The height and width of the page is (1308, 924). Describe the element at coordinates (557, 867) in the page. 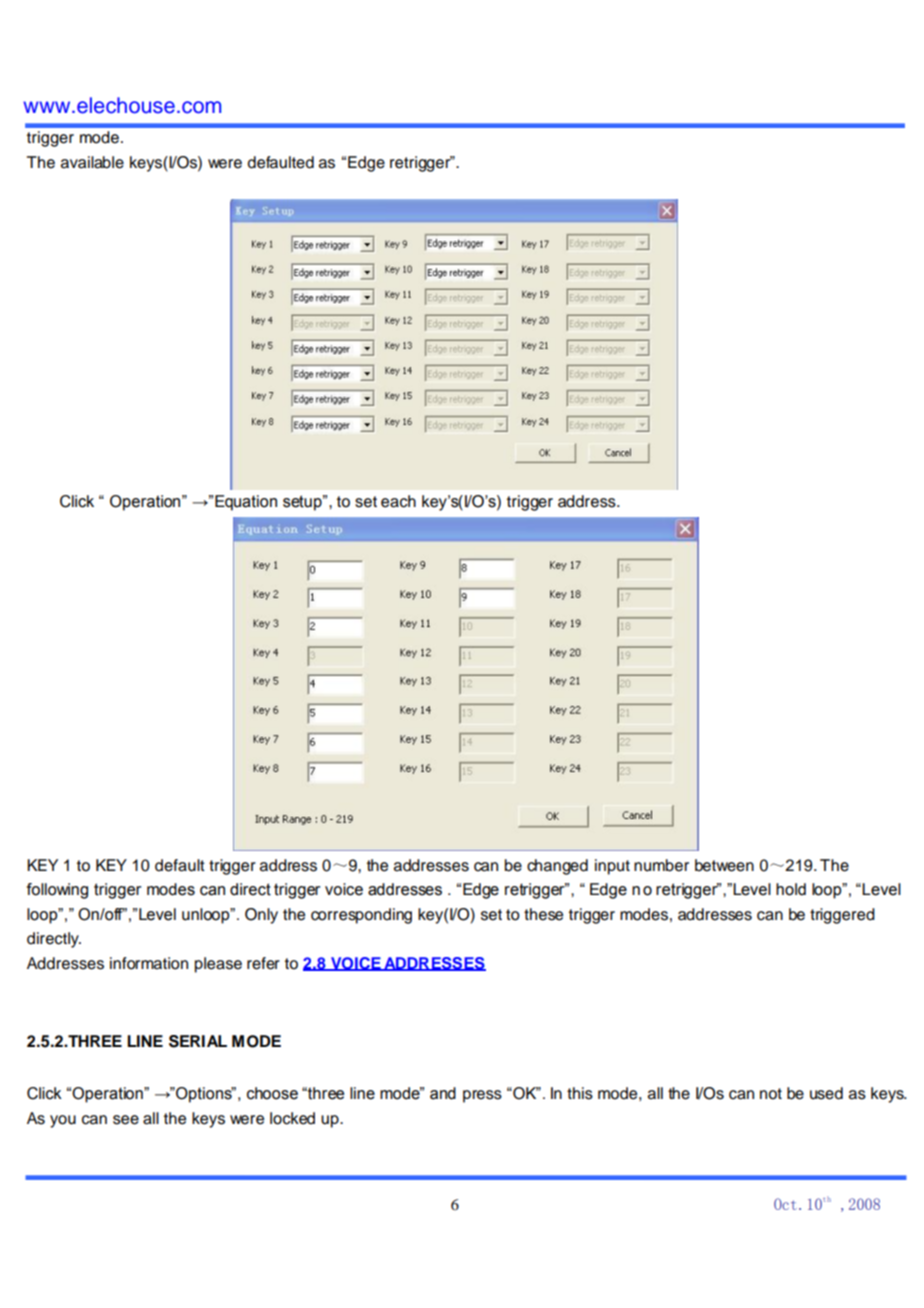

I see `changed` at that location.
